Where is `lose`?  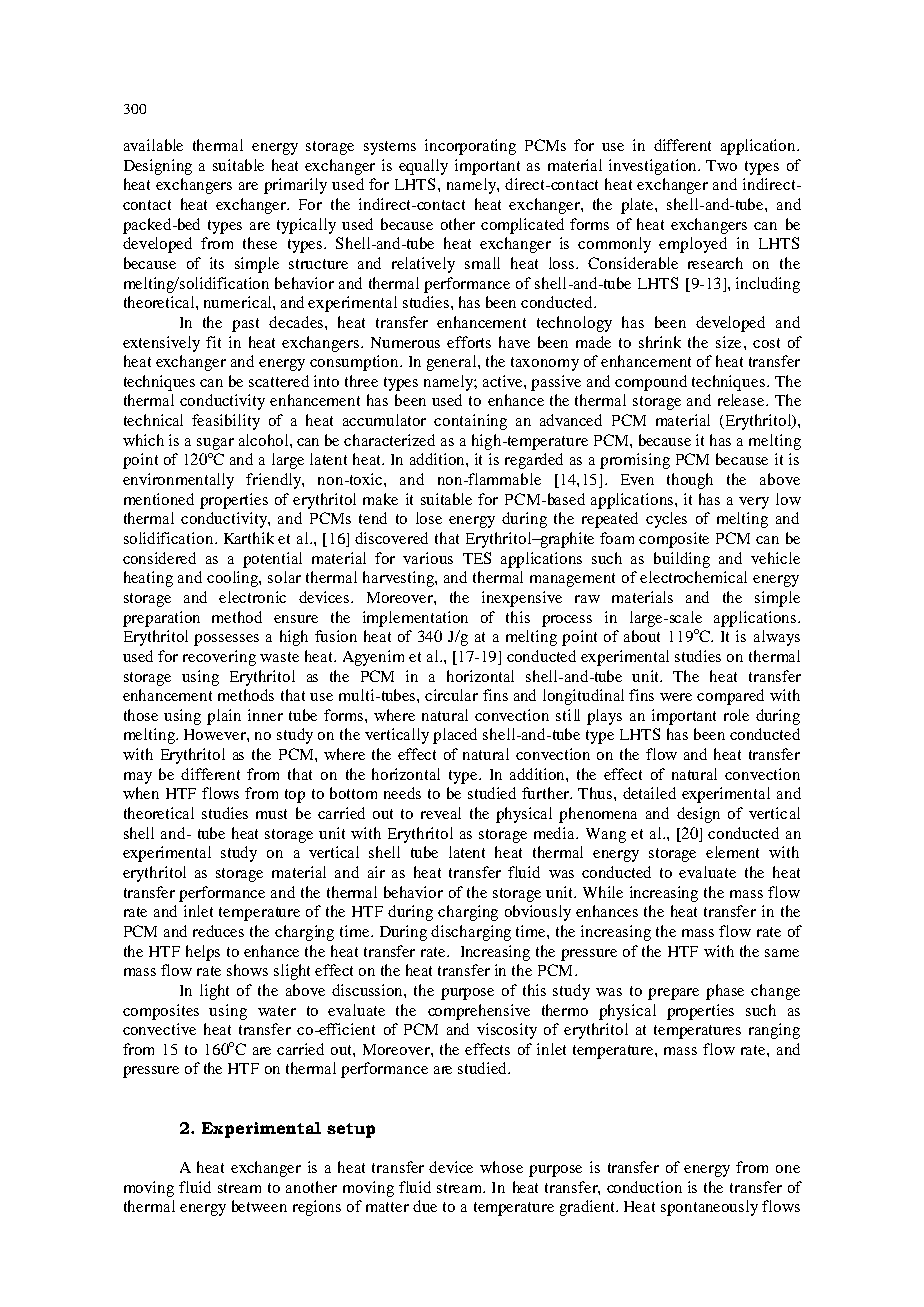 lose is located at coordinates (429, 518).
